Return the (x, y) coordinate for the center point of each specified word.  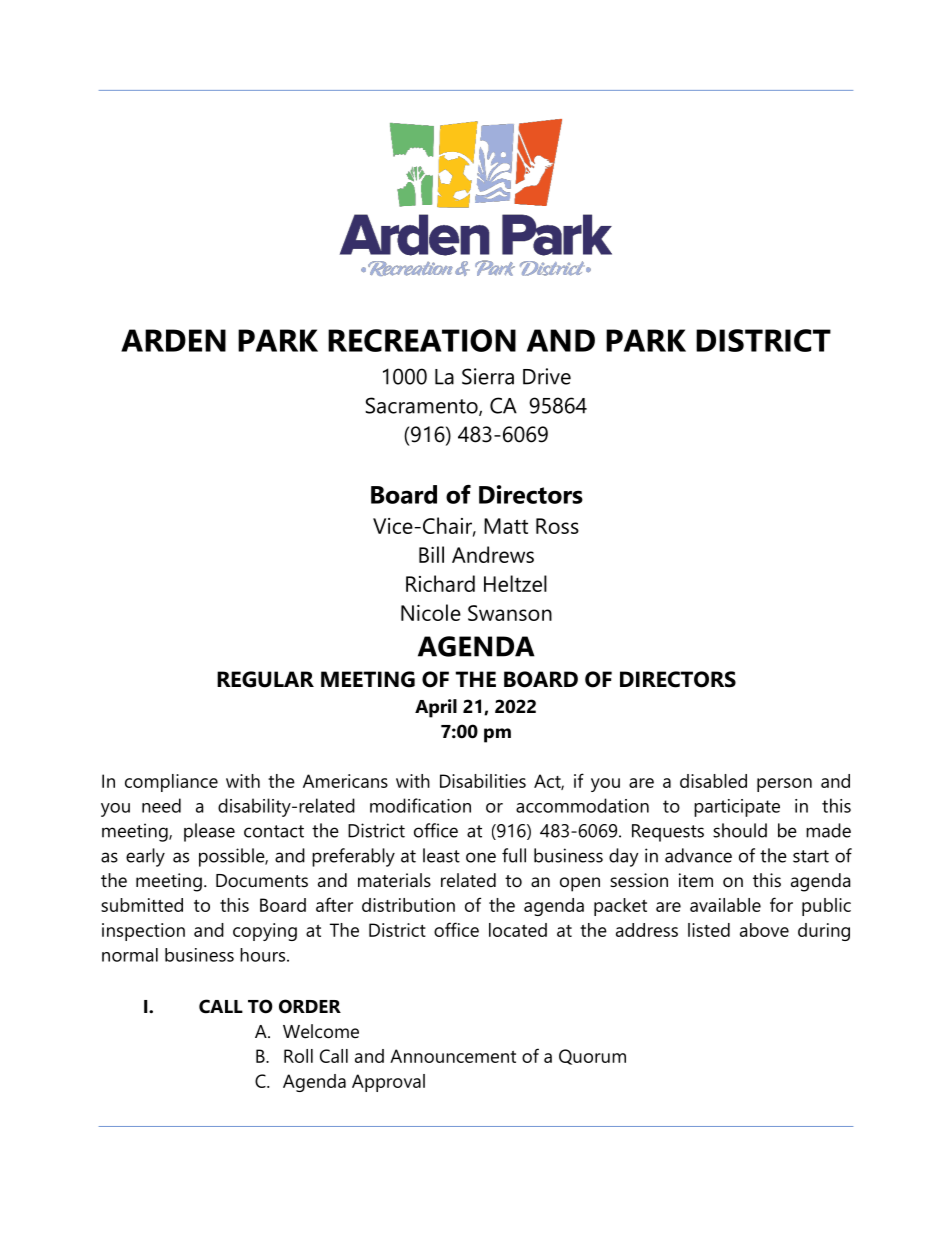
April (436, 708)
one (481, 857)
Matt (506, 526)
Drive (547, 376)
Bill (431, 554)
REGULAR (265, 679)
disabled (713, 781)
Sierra (488, 376)
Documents (262, 880)
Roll (298, 1056)
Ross (557, 526)
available (725, 905)
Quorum (592, 1057)
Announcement (453, 1056)
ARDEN (173, 340)
